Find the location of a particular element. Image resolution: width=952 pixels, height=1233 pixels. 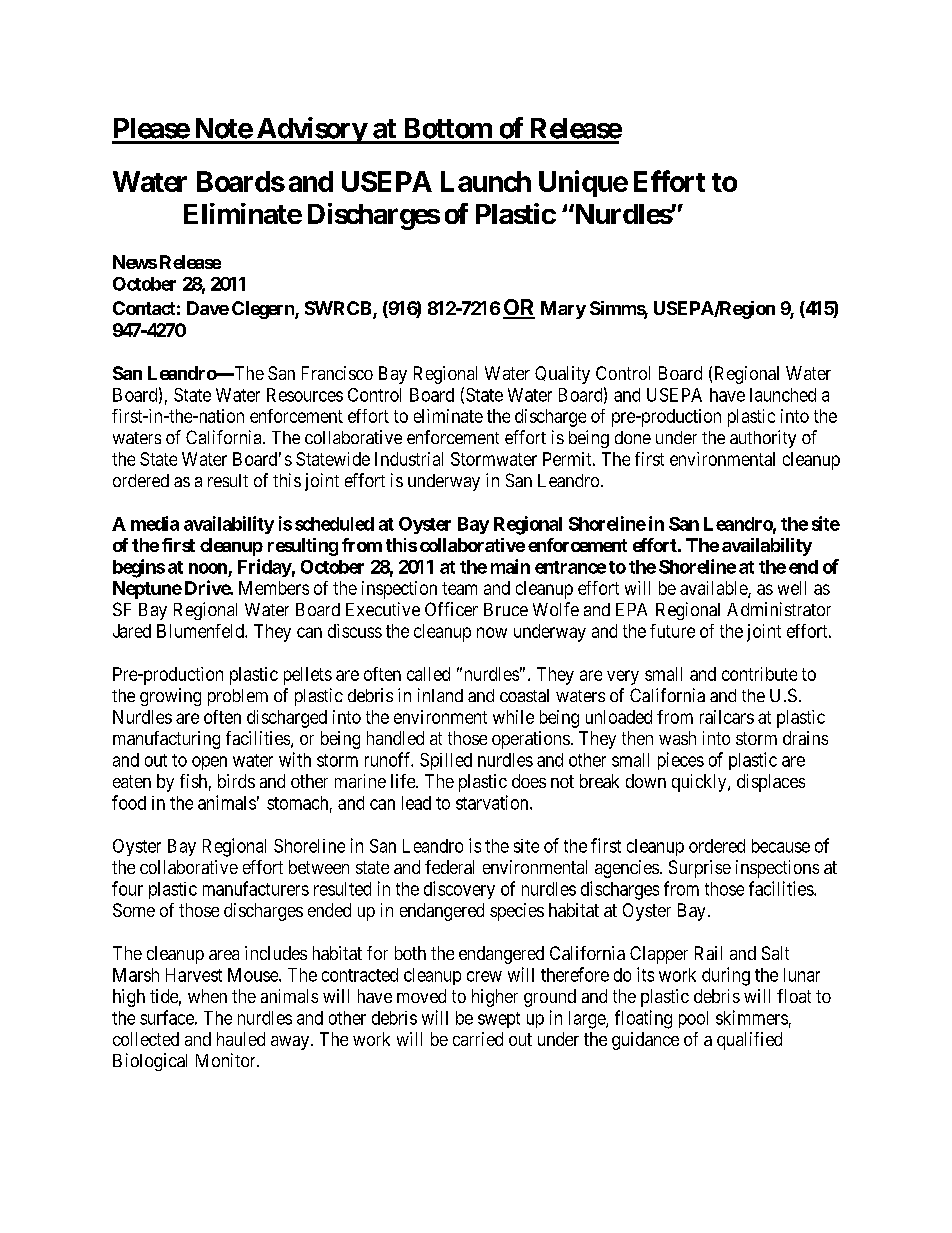

Quality is located at coordinates (562, 375).
